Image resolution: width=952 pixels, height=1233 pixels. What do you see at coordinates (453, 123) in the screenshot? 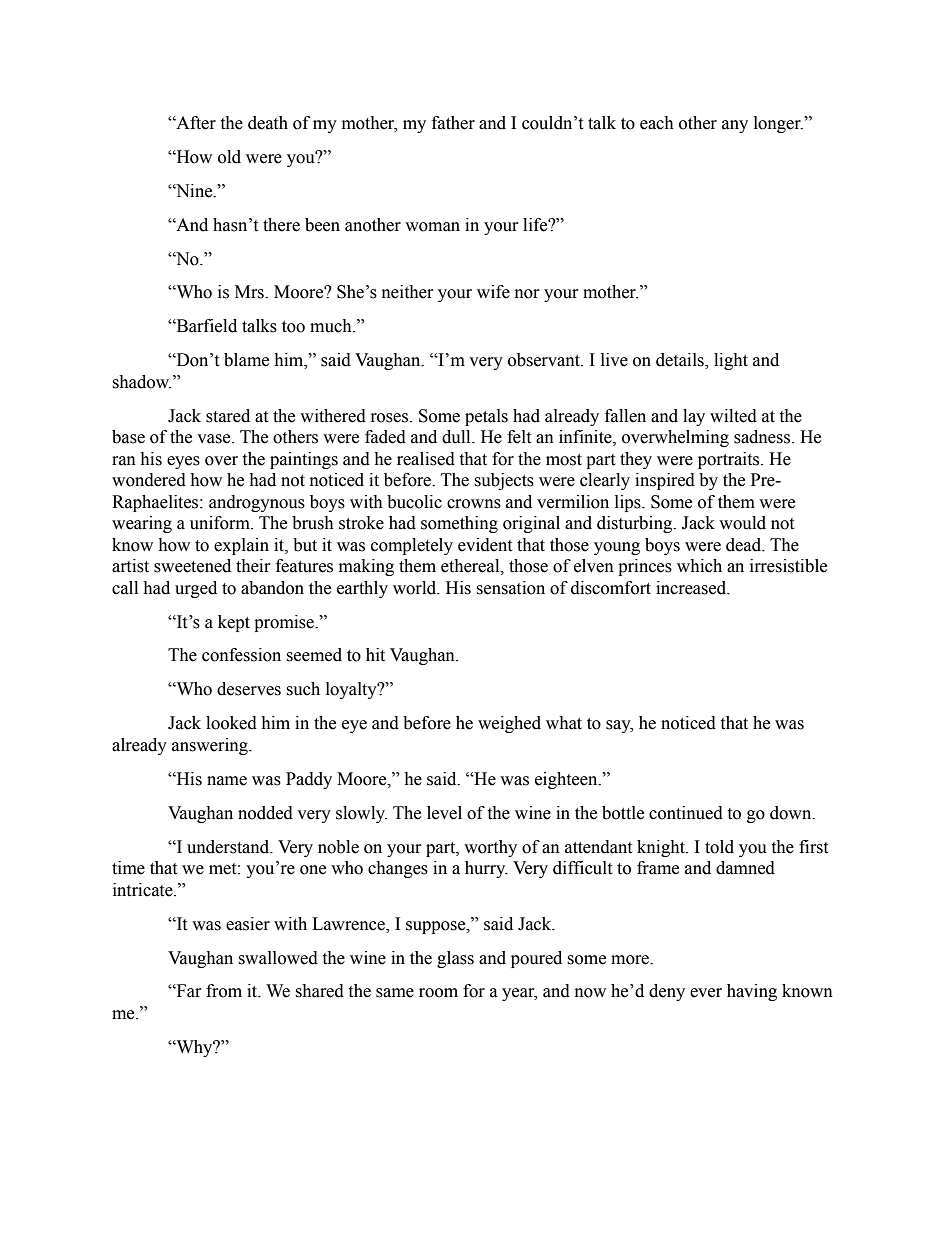
I see `father` at bounding box center [453, 123].
